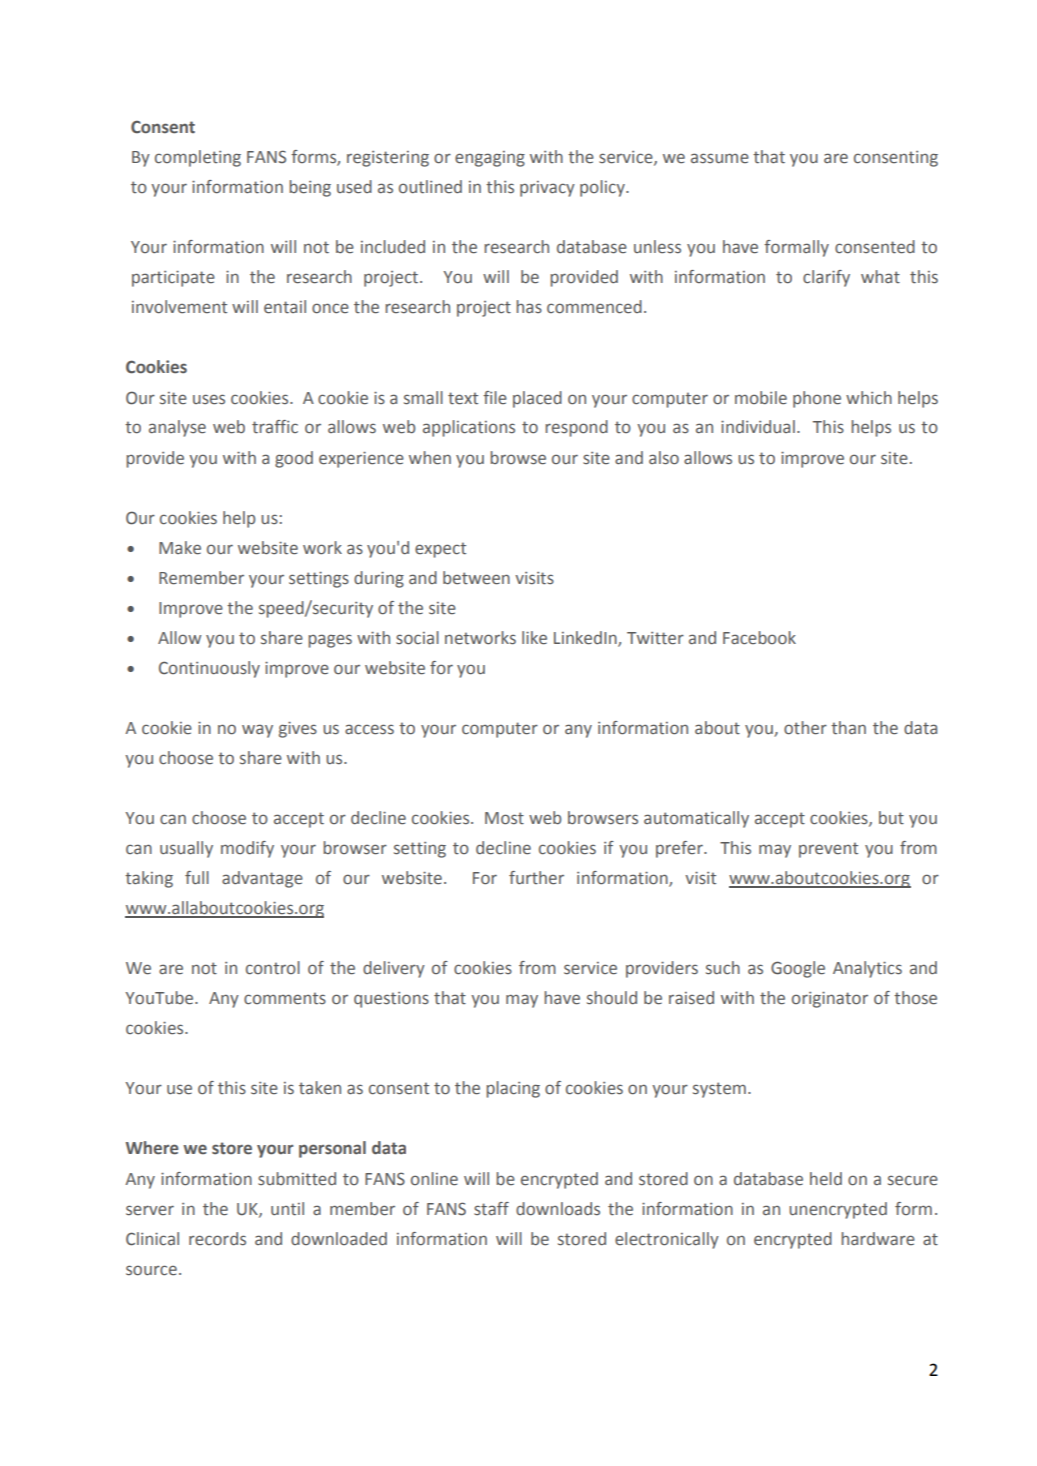 This screenshot has height=1466, width=1037. Describe the element at coordinates (257, 731) in the screenshot. I see `way` at that location.
